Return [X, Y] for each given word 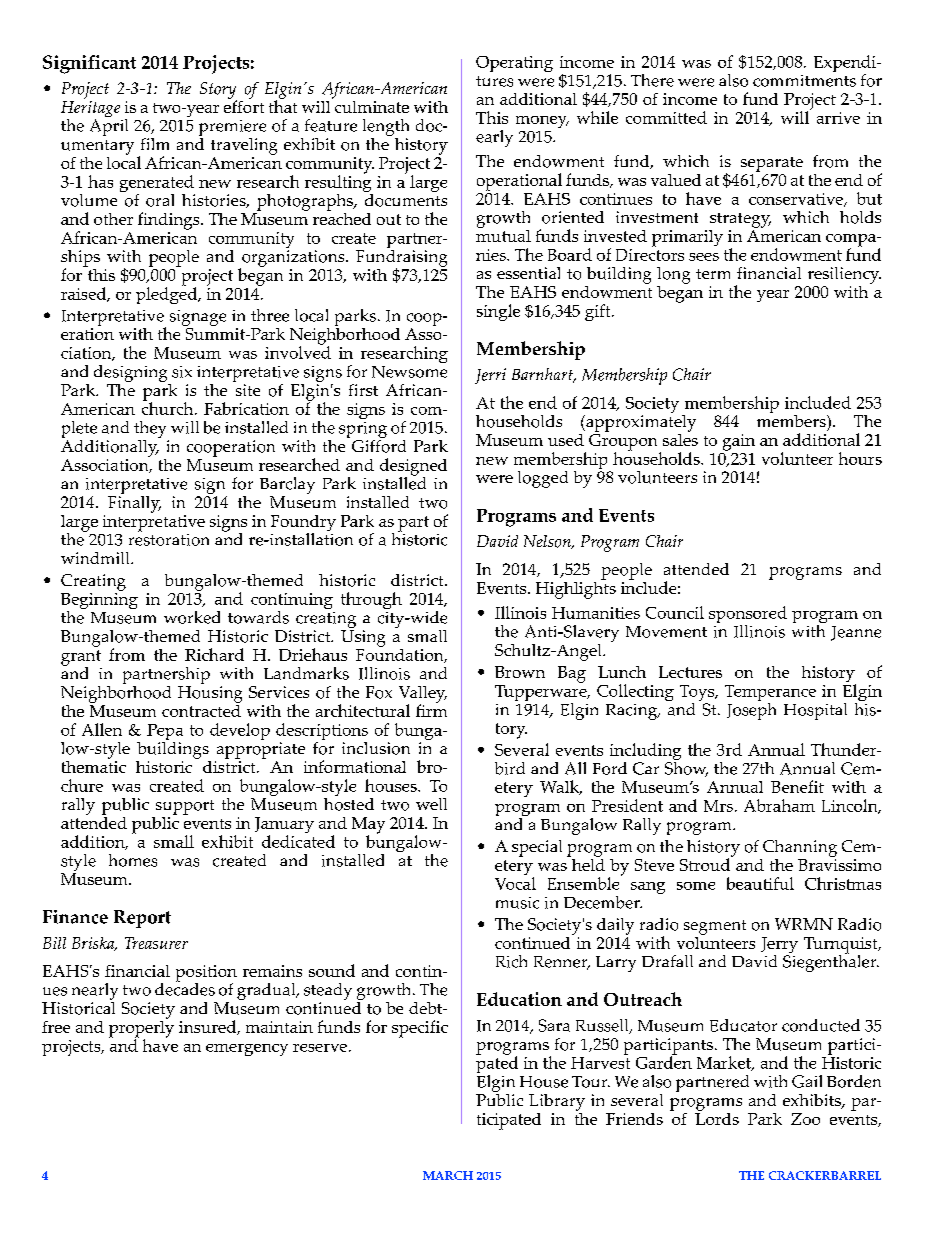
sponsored [748, 616]
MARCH [448, 1175]
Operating [514, 64]
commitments [804, 81]
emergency [247, 1050]
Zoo [805, 1119]
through [371, 600]
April [109, 127]
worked [192, 617]
